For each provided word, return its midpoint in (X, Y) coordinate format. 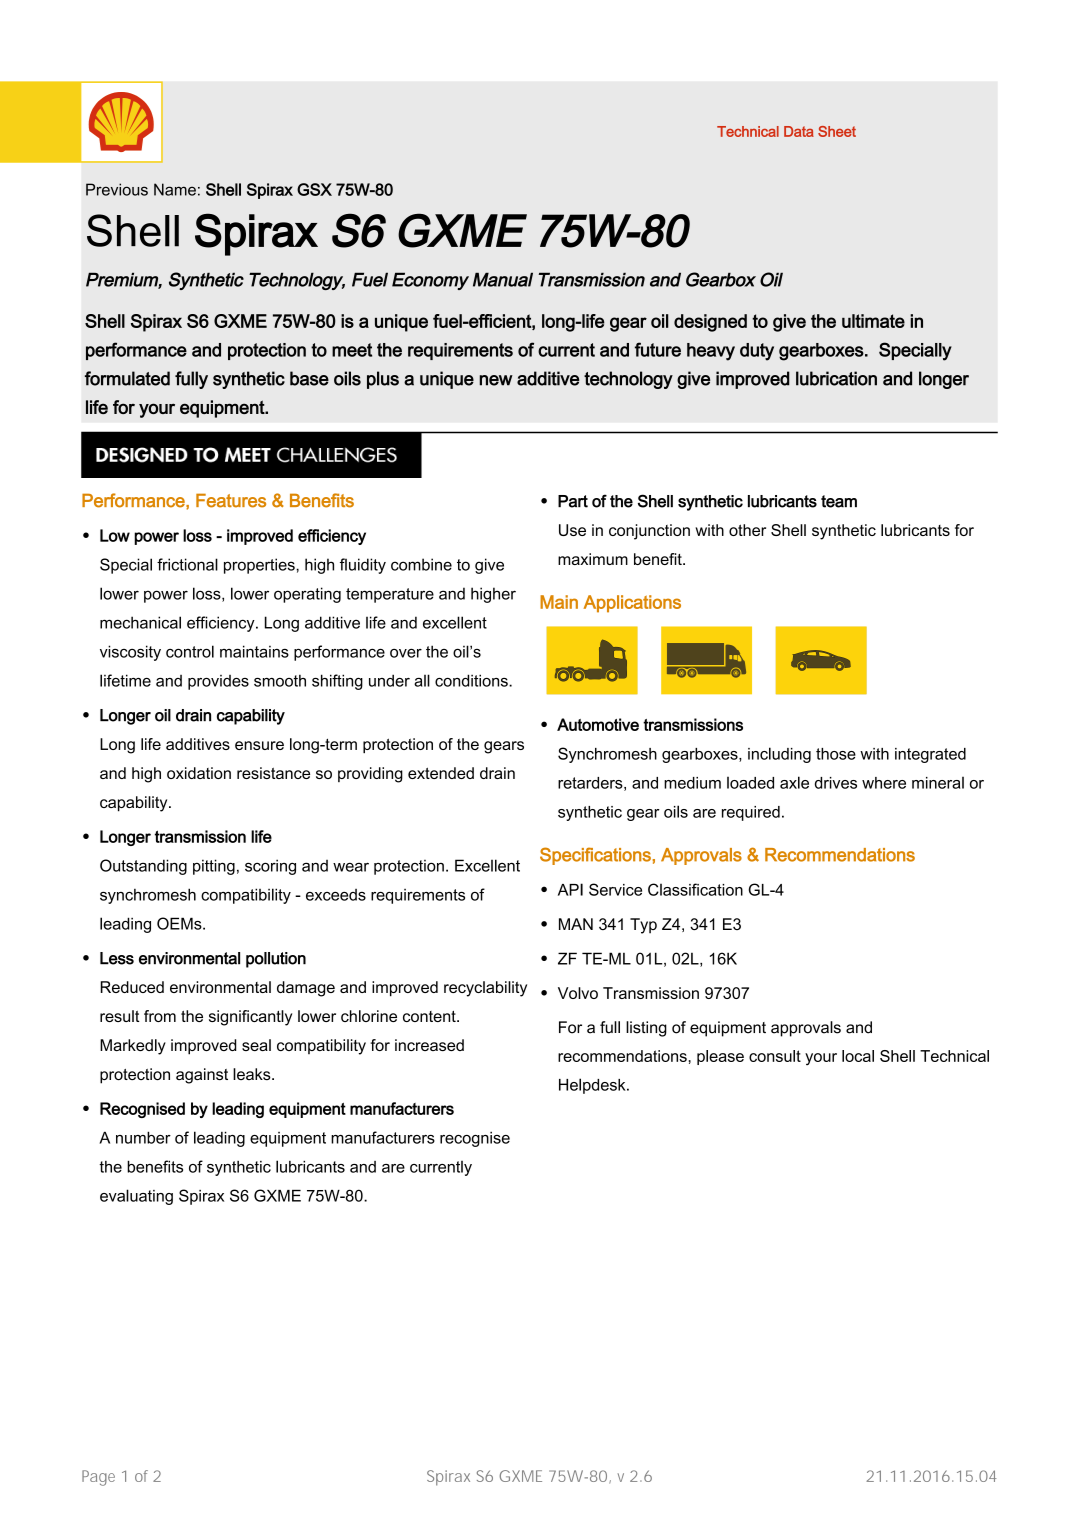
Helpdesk (593, 1086)
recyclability (485, 989)
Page (98, 1478)
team (839, 501)
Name (175, 189)
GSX (314, 189)
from (160, 1016)
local (858, 1056)
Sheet (837, 131)
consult (775, 1056)
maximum (593, 559)
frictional (187, 564)
